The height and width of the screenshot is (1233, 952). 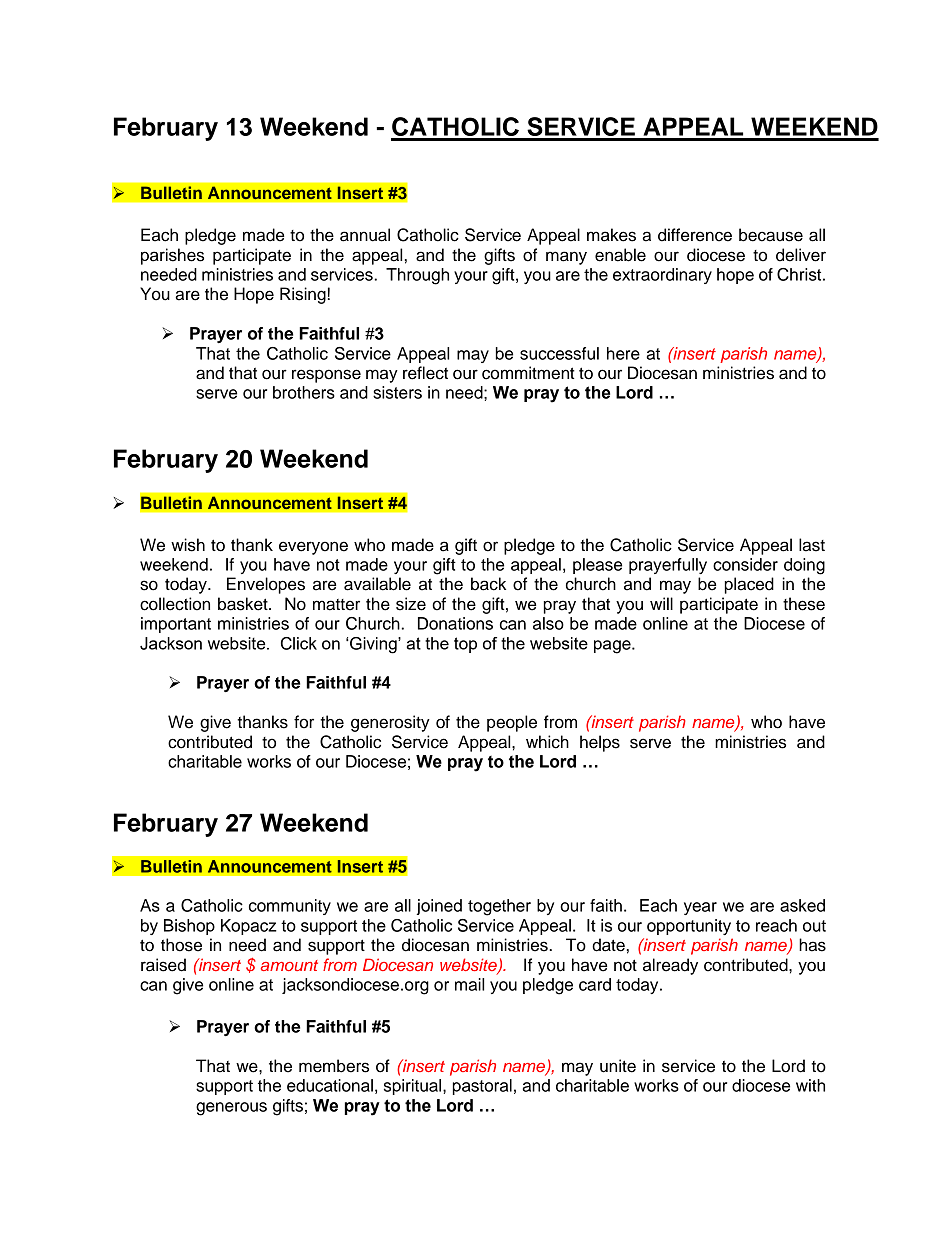 What do you see at coordinates (303, 295) in the screenshot?
I see `Rising` at bounding box center [303, 295].
